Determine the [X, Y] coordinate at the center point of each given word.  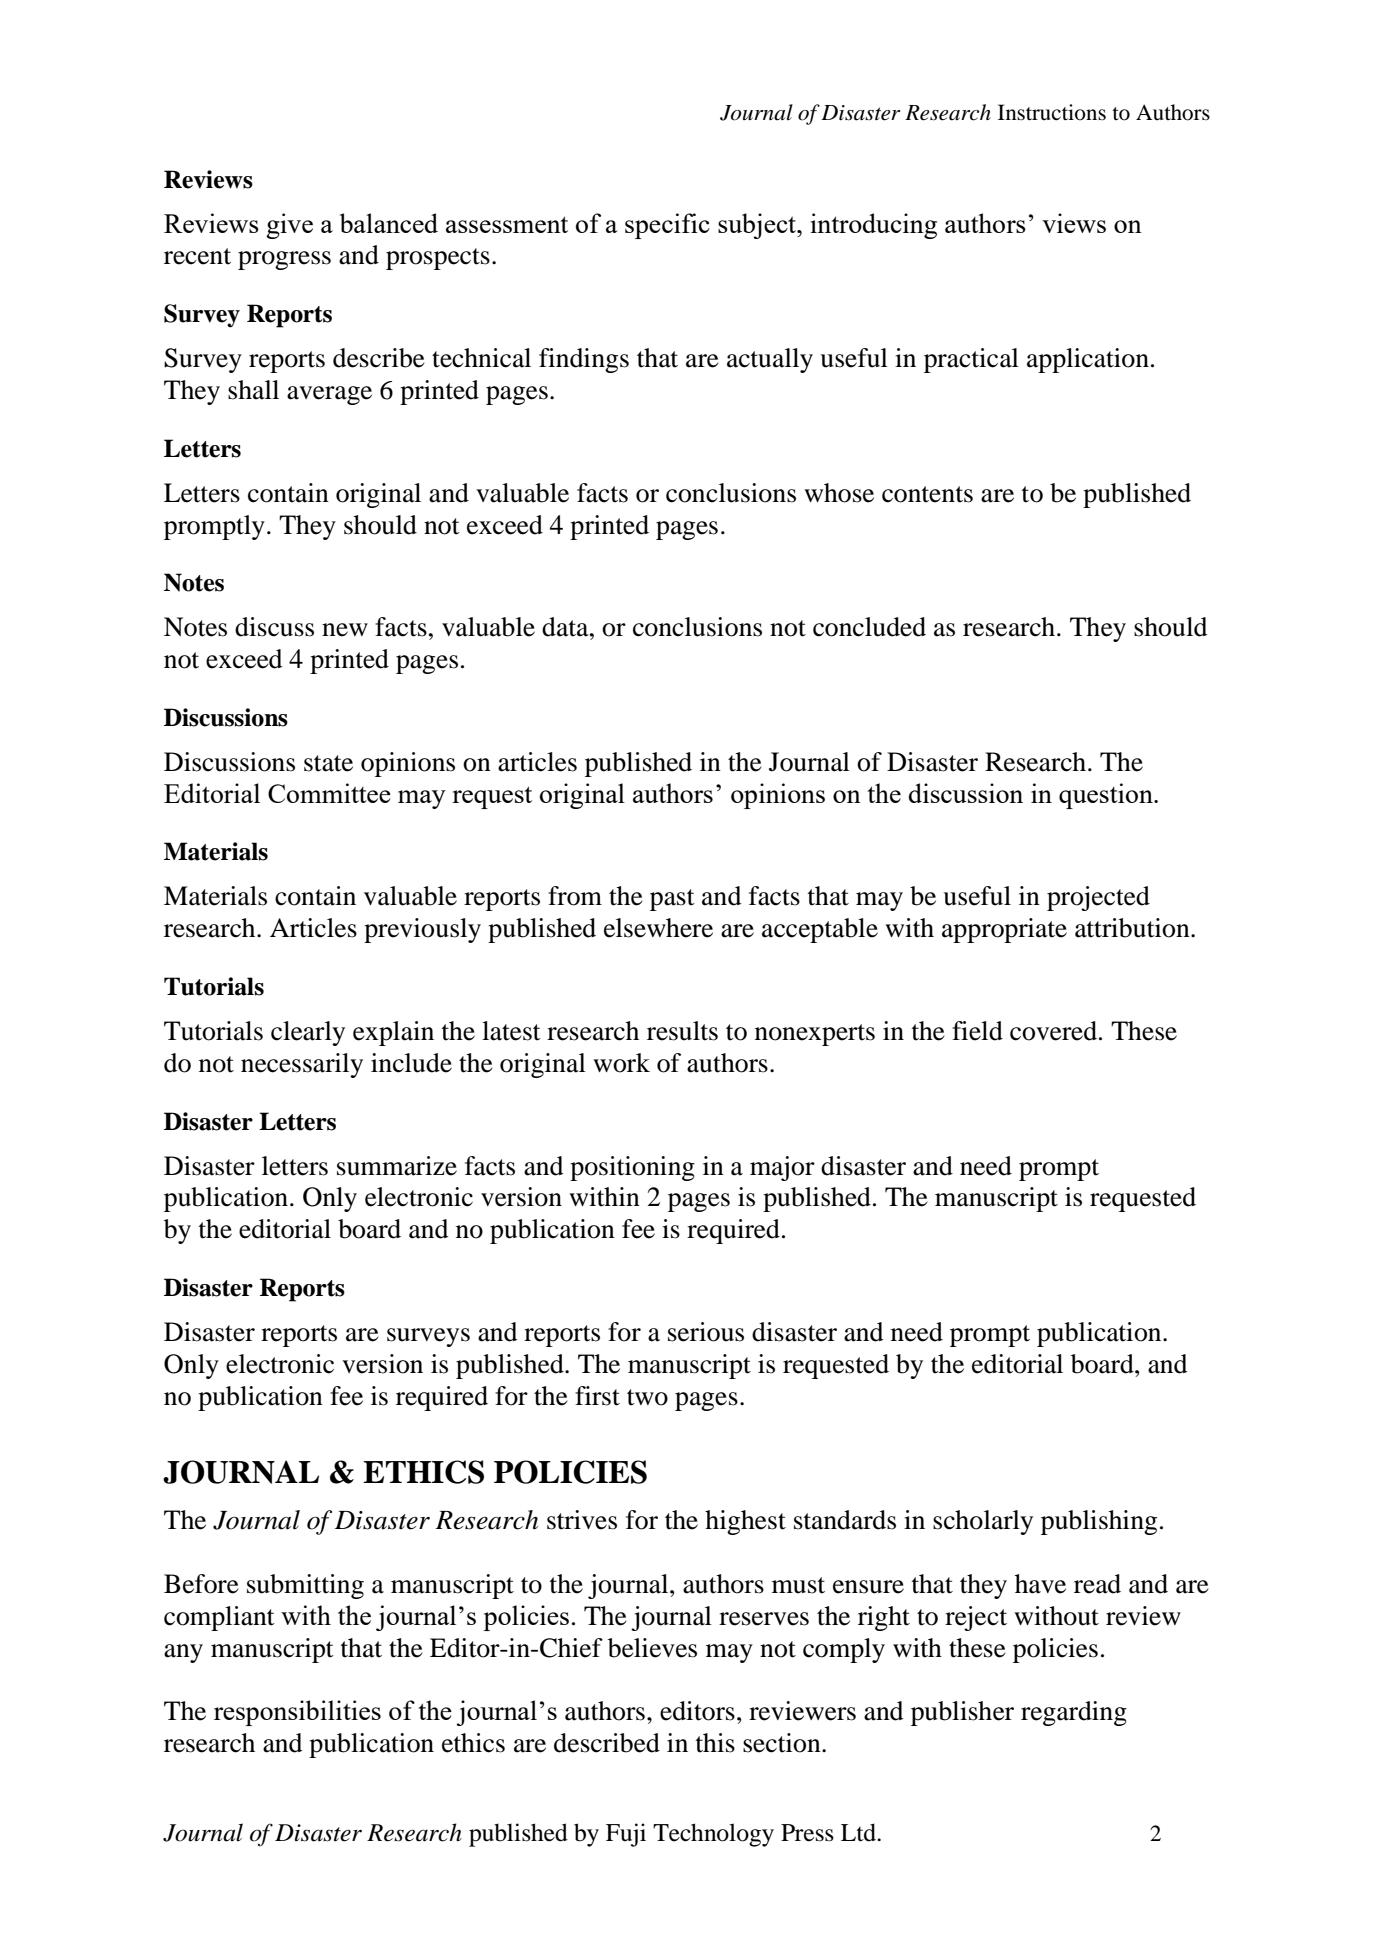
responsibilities [297, 1713]
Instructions [1052, 112]
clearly [308, 1033]
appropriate [1004, 930]
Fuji [626, 1835]
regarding [1074, 1713]
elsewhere [658, 928]
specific [667, 226]
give [289, 226]
